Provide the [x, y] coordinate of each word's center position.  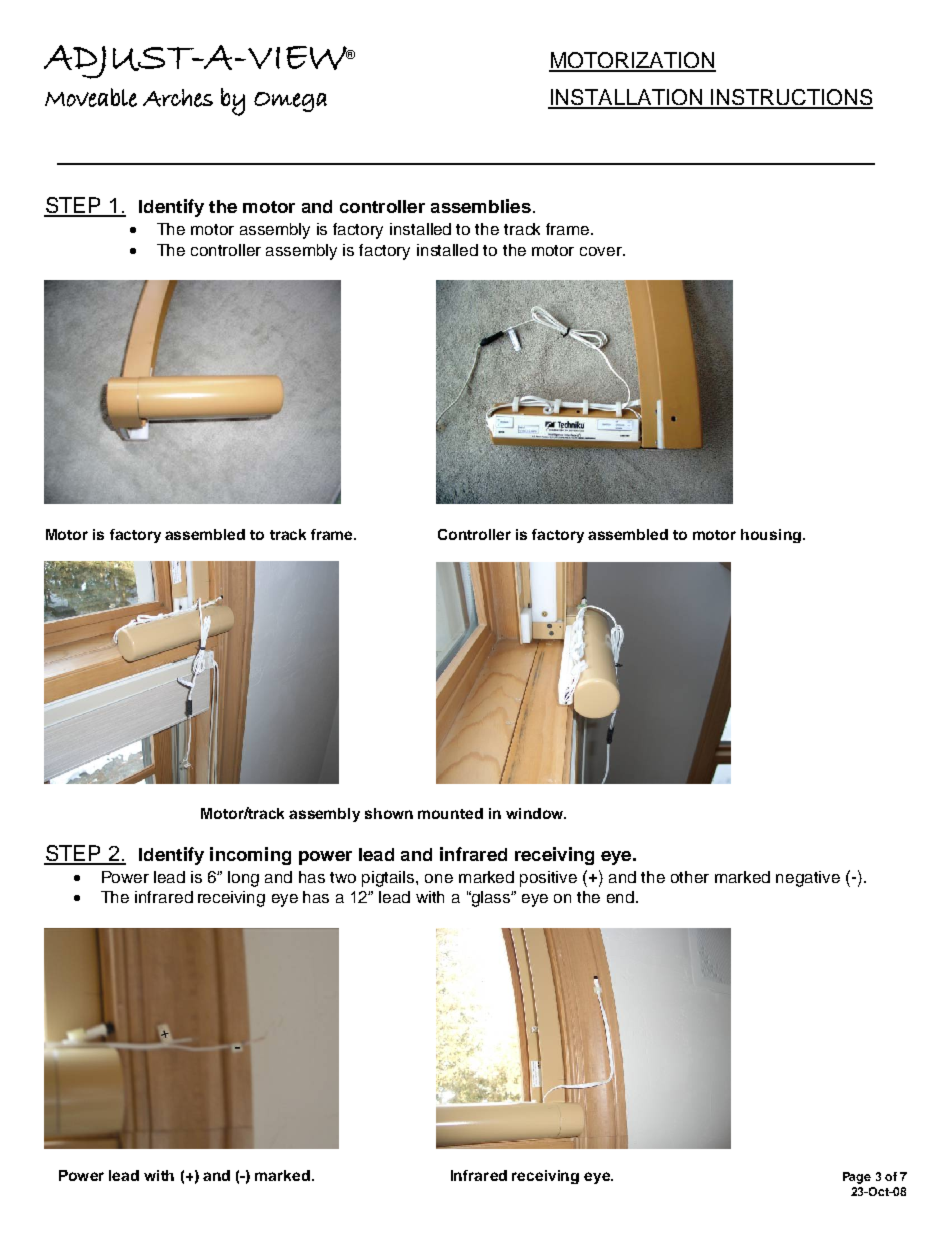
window [535, 813]
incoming [250, 856]
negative [808, 879]
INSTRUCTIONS [791, 98]
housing [771, 536]
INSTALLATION [626, 98]
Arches [178, 98]
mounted [450, 813]
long [243, 879]
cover [602, 251]
